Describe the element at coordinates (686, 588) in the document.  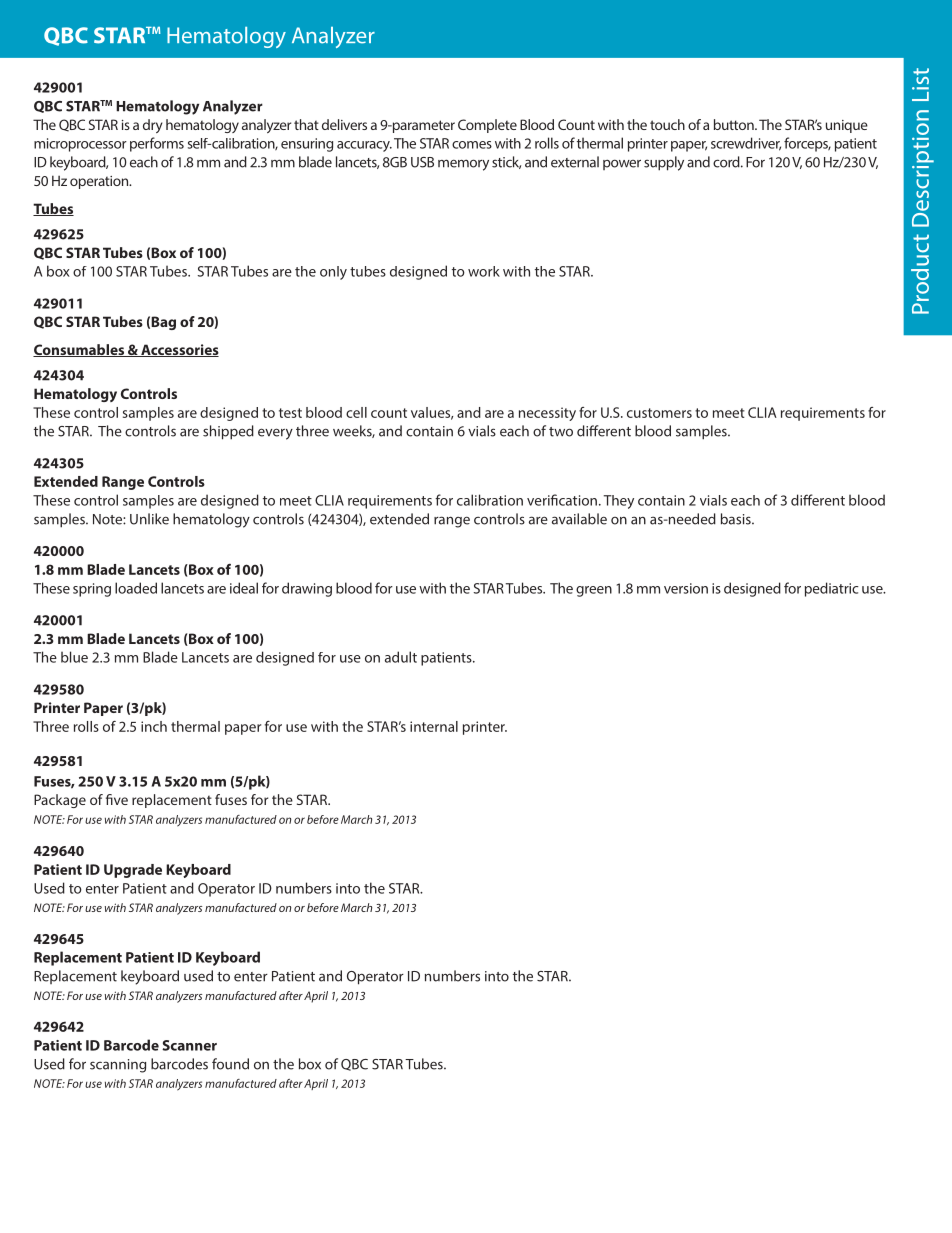
I see `version` at that location.
